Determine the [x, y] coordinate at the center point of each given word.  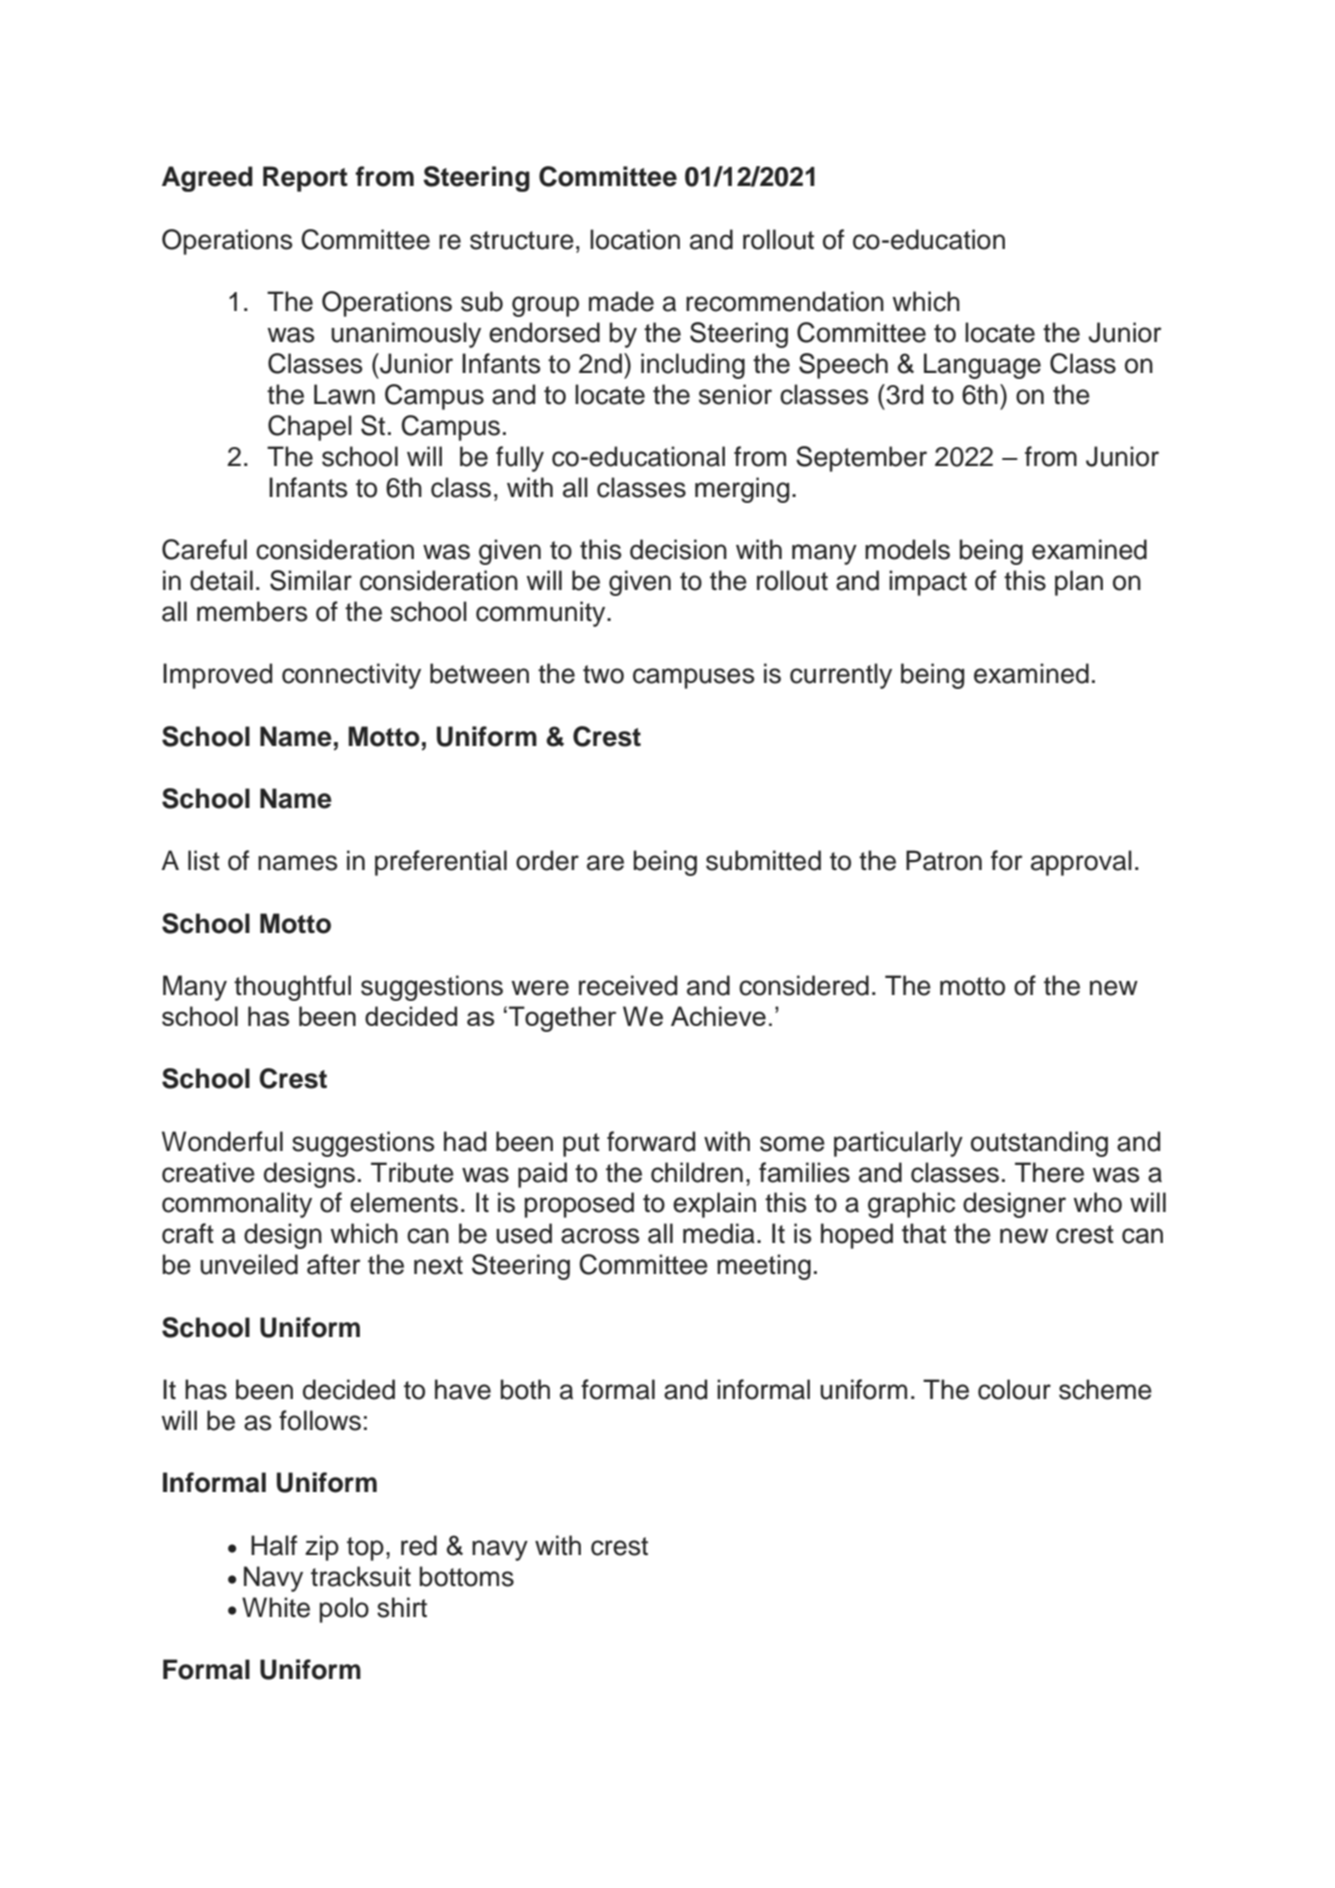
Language [982, 366]
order [547, 860]
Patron [944, 860]
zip [322, 1548]
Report [305, 179]
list [204, 860]
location [635, 239]
